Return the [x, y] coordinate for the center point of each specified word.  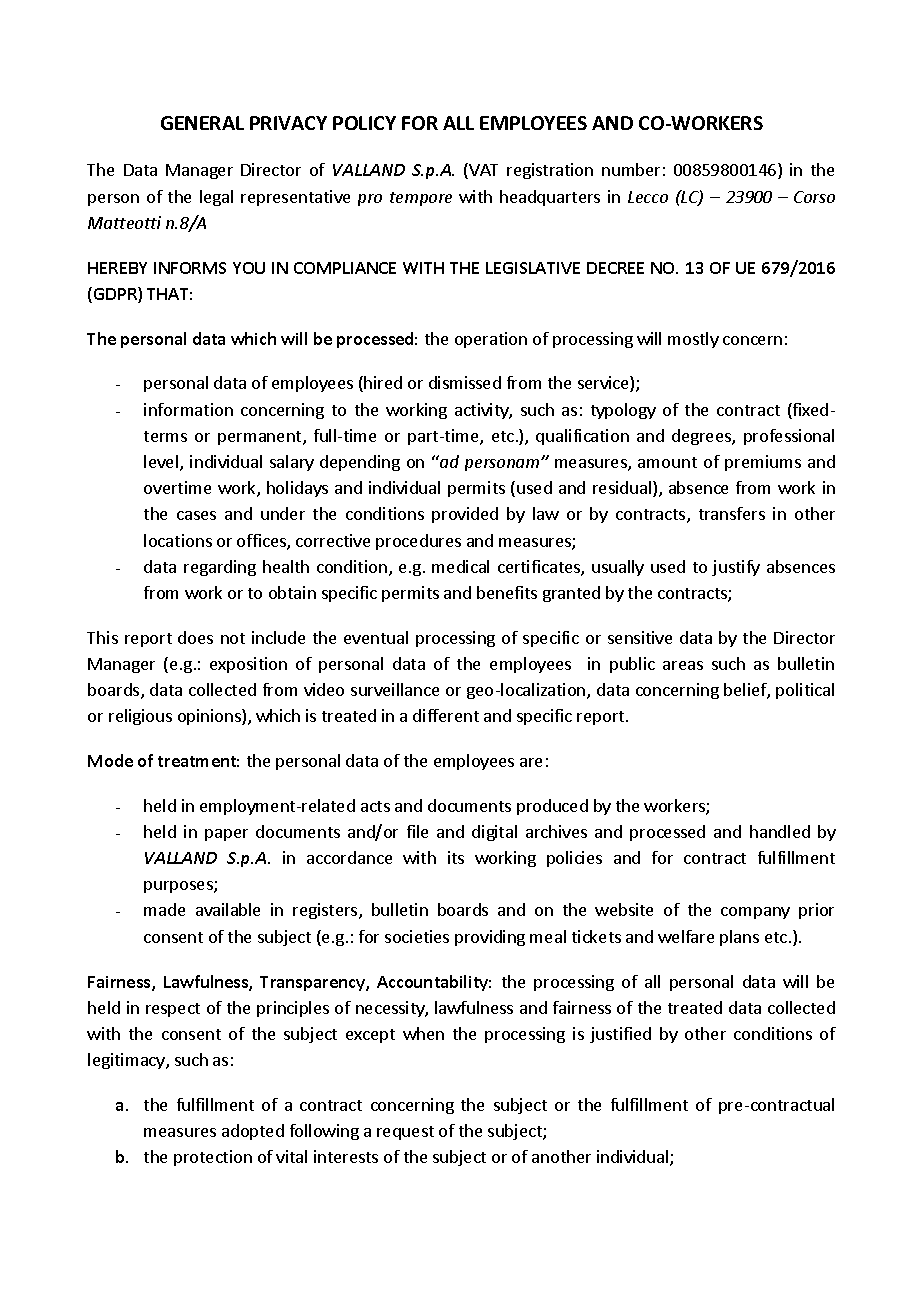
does [195, 637]
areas [683, 665]
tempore [421, 199]
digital [494, 833]
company [755, 913]
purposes [179, 887]
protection [213, 1158]
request [405, 1133]
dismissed [465, 382]
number [631, 169]
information [188, 409]
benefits [507, 592]
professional [789, 437]
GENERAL [202, 123]
